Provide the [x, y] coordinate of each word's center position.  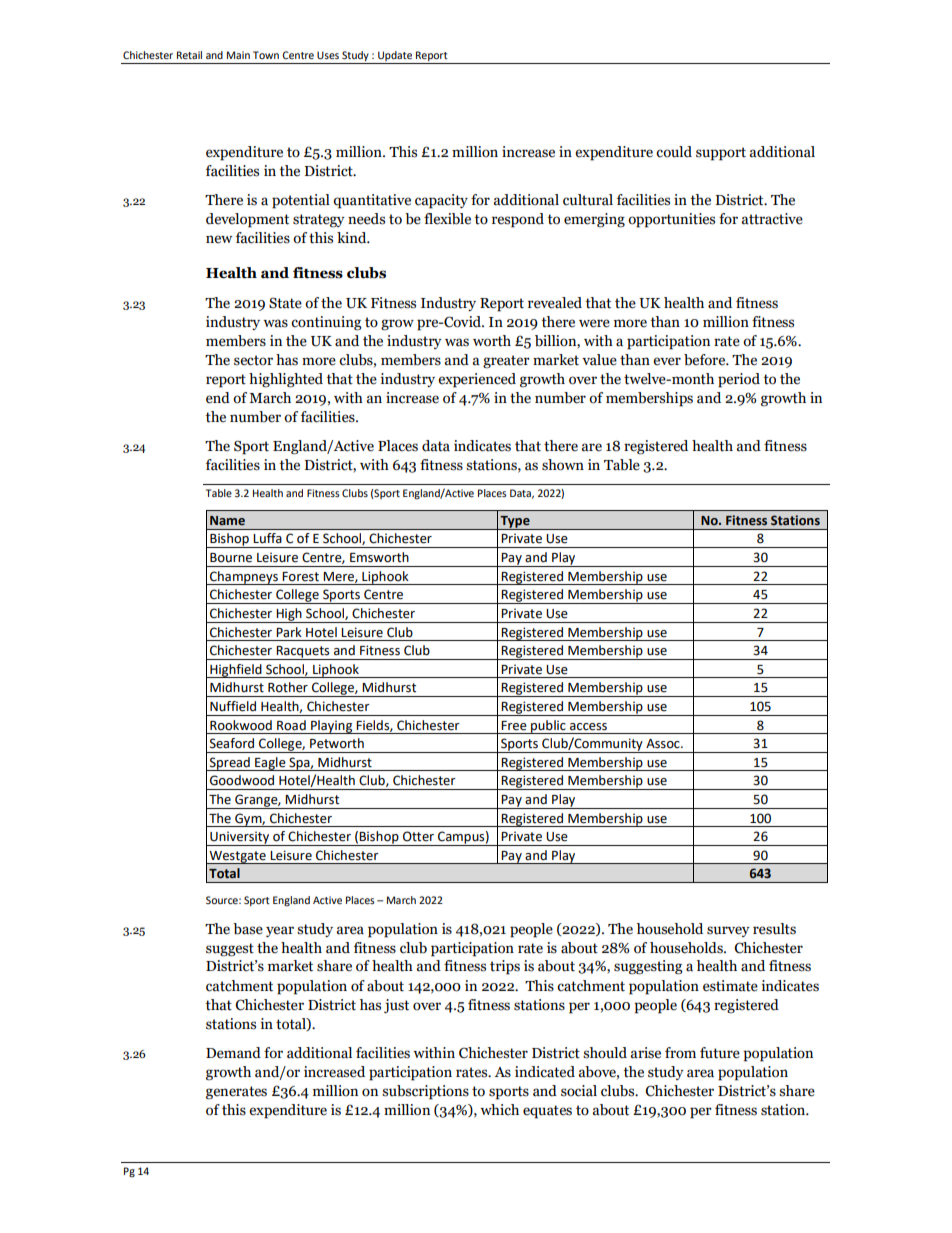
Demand [233, 1053]
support [721, 154]
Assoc [664, 744]
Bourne [231, 558]
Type [515, 522]
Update [395, 57]
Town [266, 55]
